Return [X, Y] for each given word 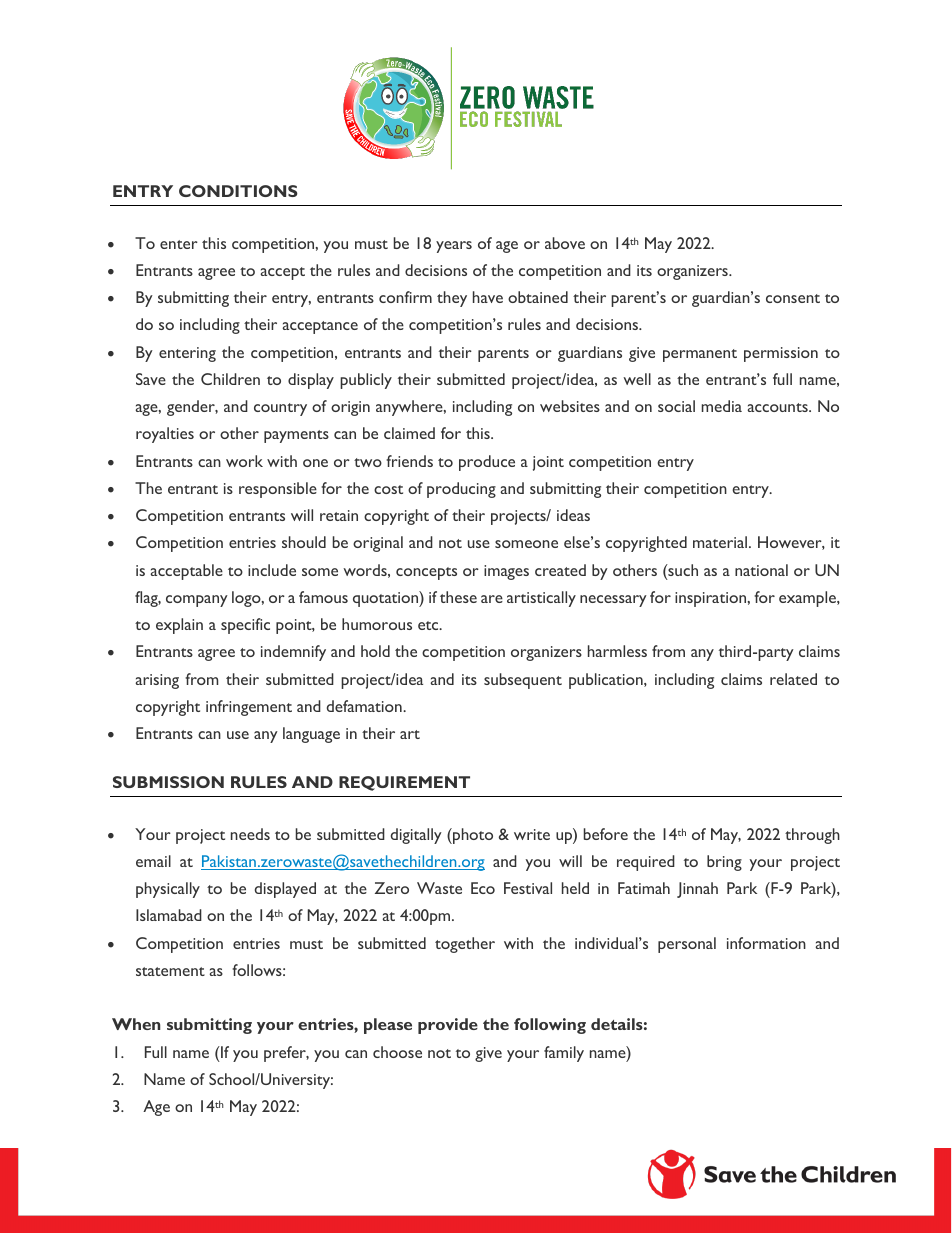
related [793, 679]
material [721, 542]
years [454, 247]
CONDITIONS [238, 191]
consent [793, 298]
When [136, 1024]
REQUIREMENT [404, 783]
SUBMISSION [168, 782]
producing [461, 490]
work [244, 461]
